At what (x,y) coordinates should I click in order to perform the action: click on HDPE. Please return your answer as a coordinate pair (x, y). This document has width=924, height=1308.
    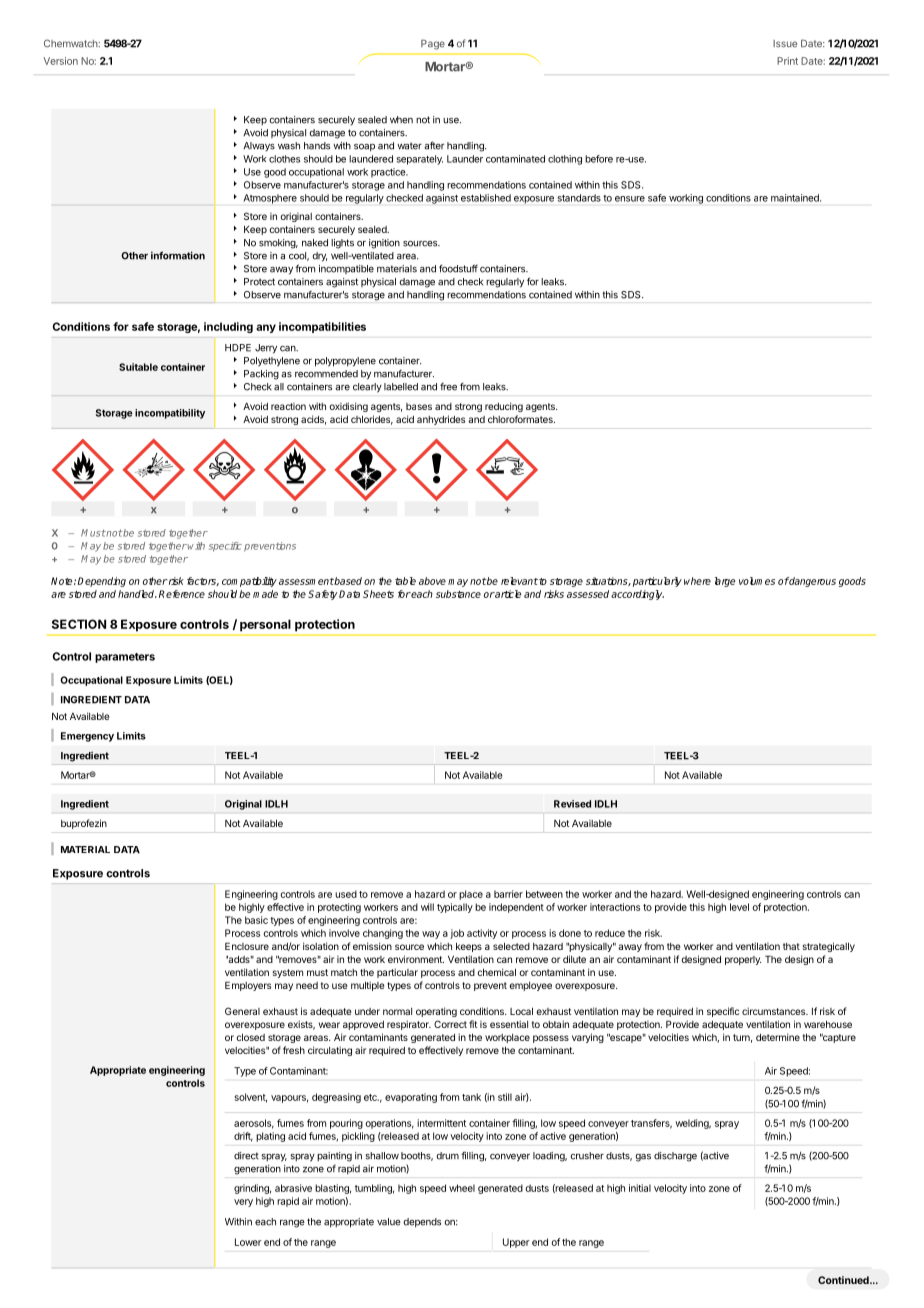
    Looking at the image, I should click on (238, 348).
